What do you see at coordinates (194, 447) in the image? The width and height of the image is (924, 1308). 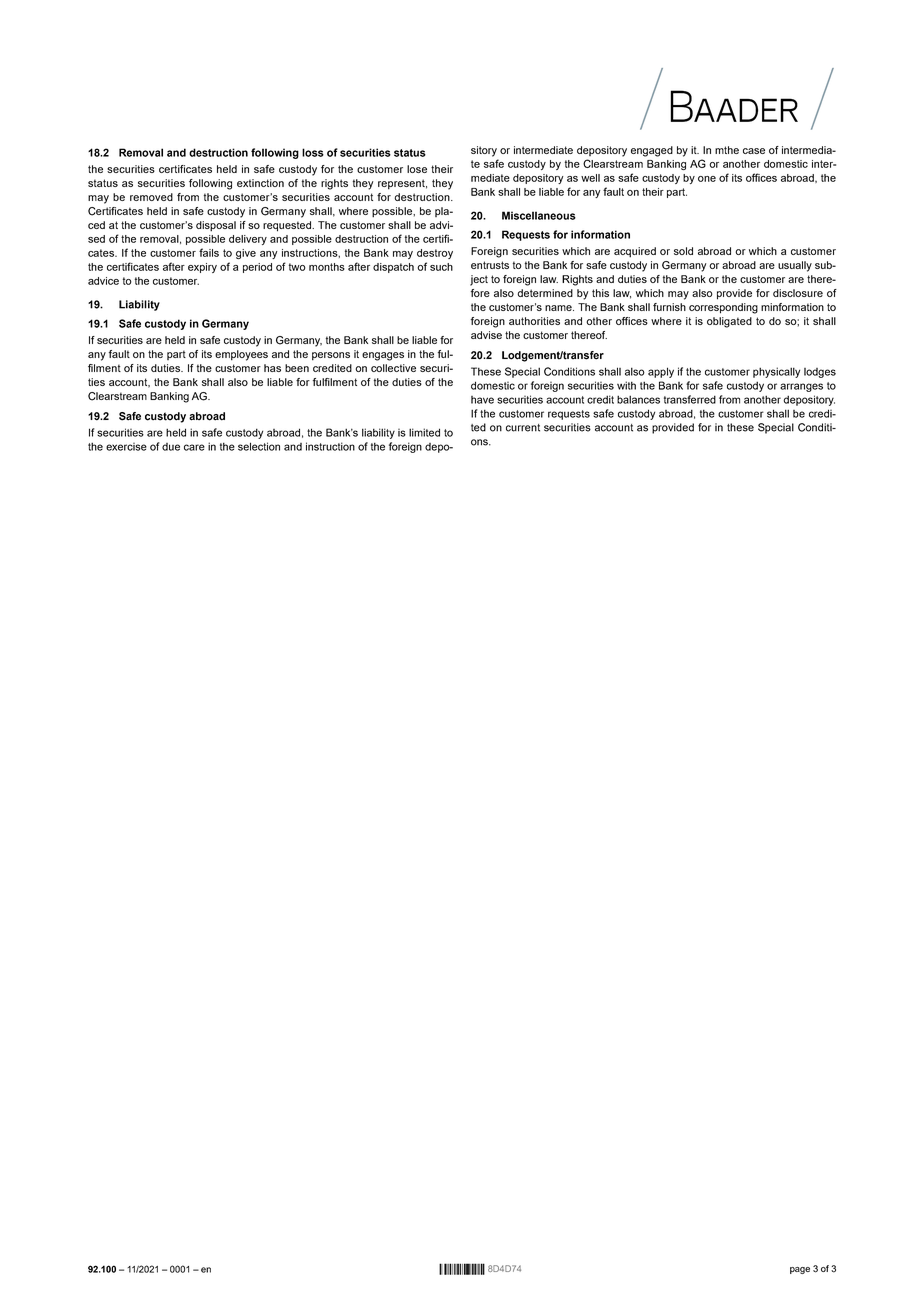 I see `care` at bounding box center [194, 447].
